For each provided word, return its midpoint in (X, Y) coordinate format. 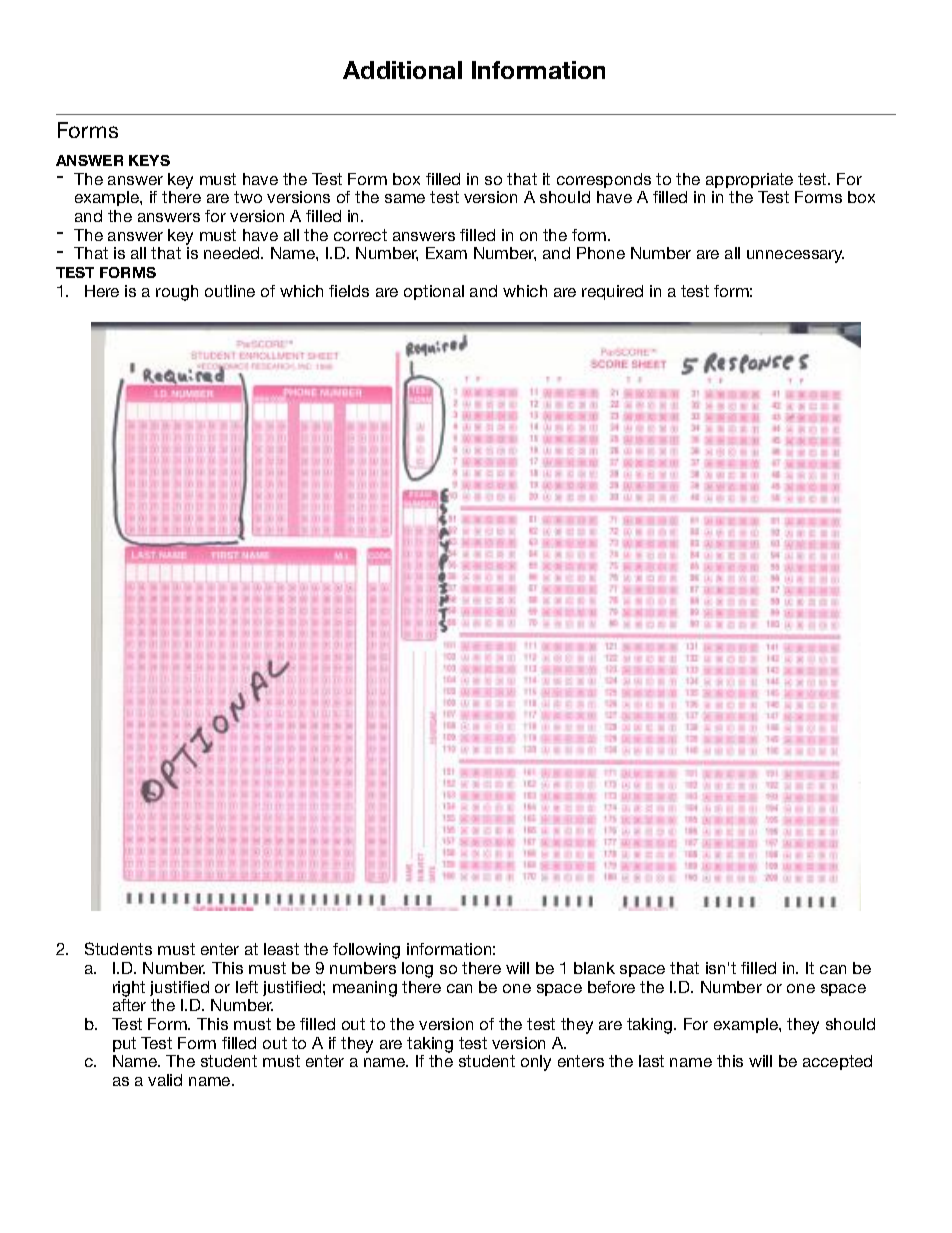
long (417, 970)
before (611, 987)
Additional (402, 70)
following (366, 951)
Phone (601, 253)
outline (230, 291)
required (612, 292)
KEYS (149, 160)
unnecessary (795, 256)
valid (165, 1080)
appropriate (749, 180)
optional (434, 292)
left (247, 987)
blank (594, 968)
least (281, 949)
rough (177, 293)
